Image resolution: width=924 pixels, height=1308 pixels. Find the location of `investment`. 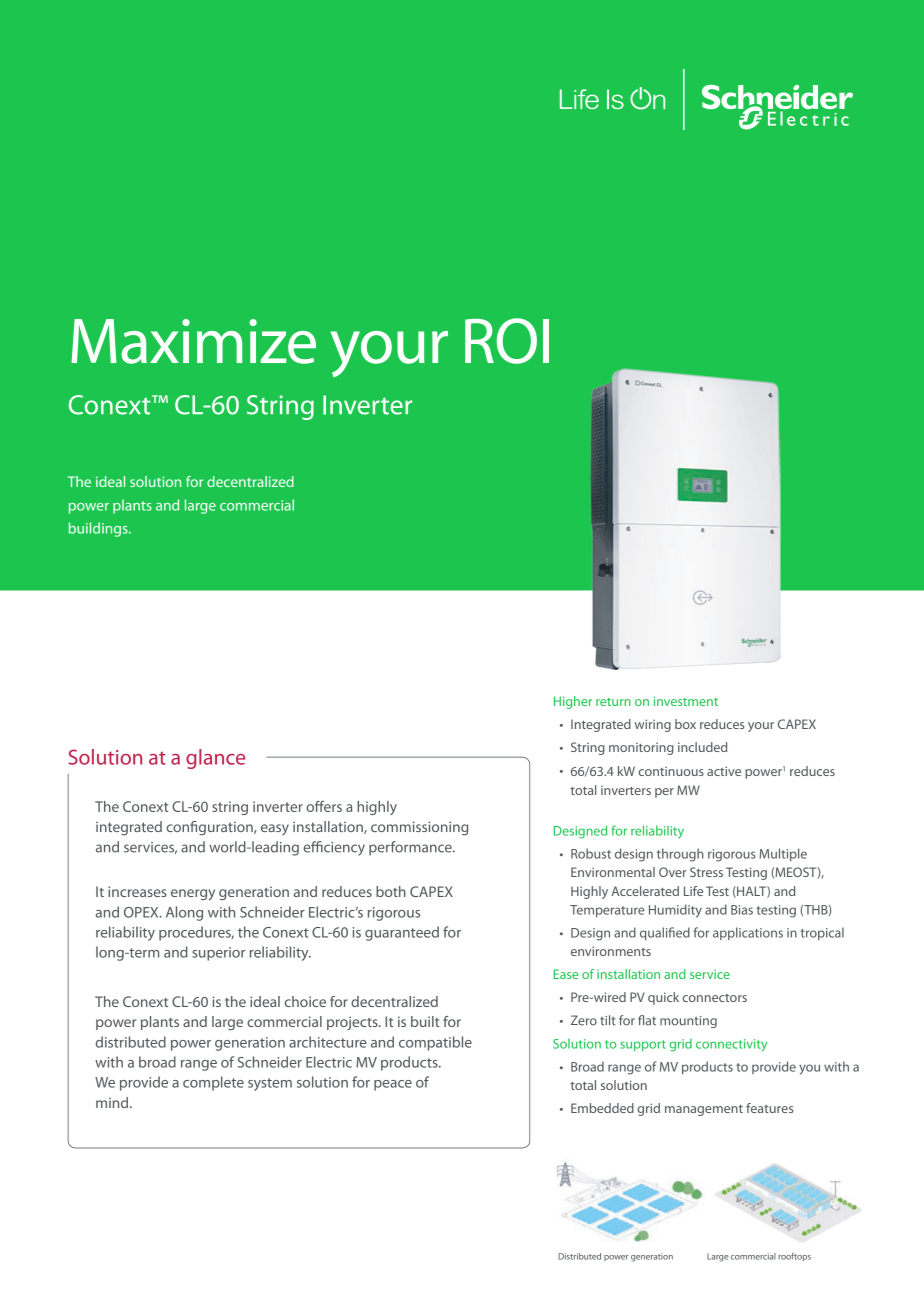

investment is located at coordinates (686, 701).
